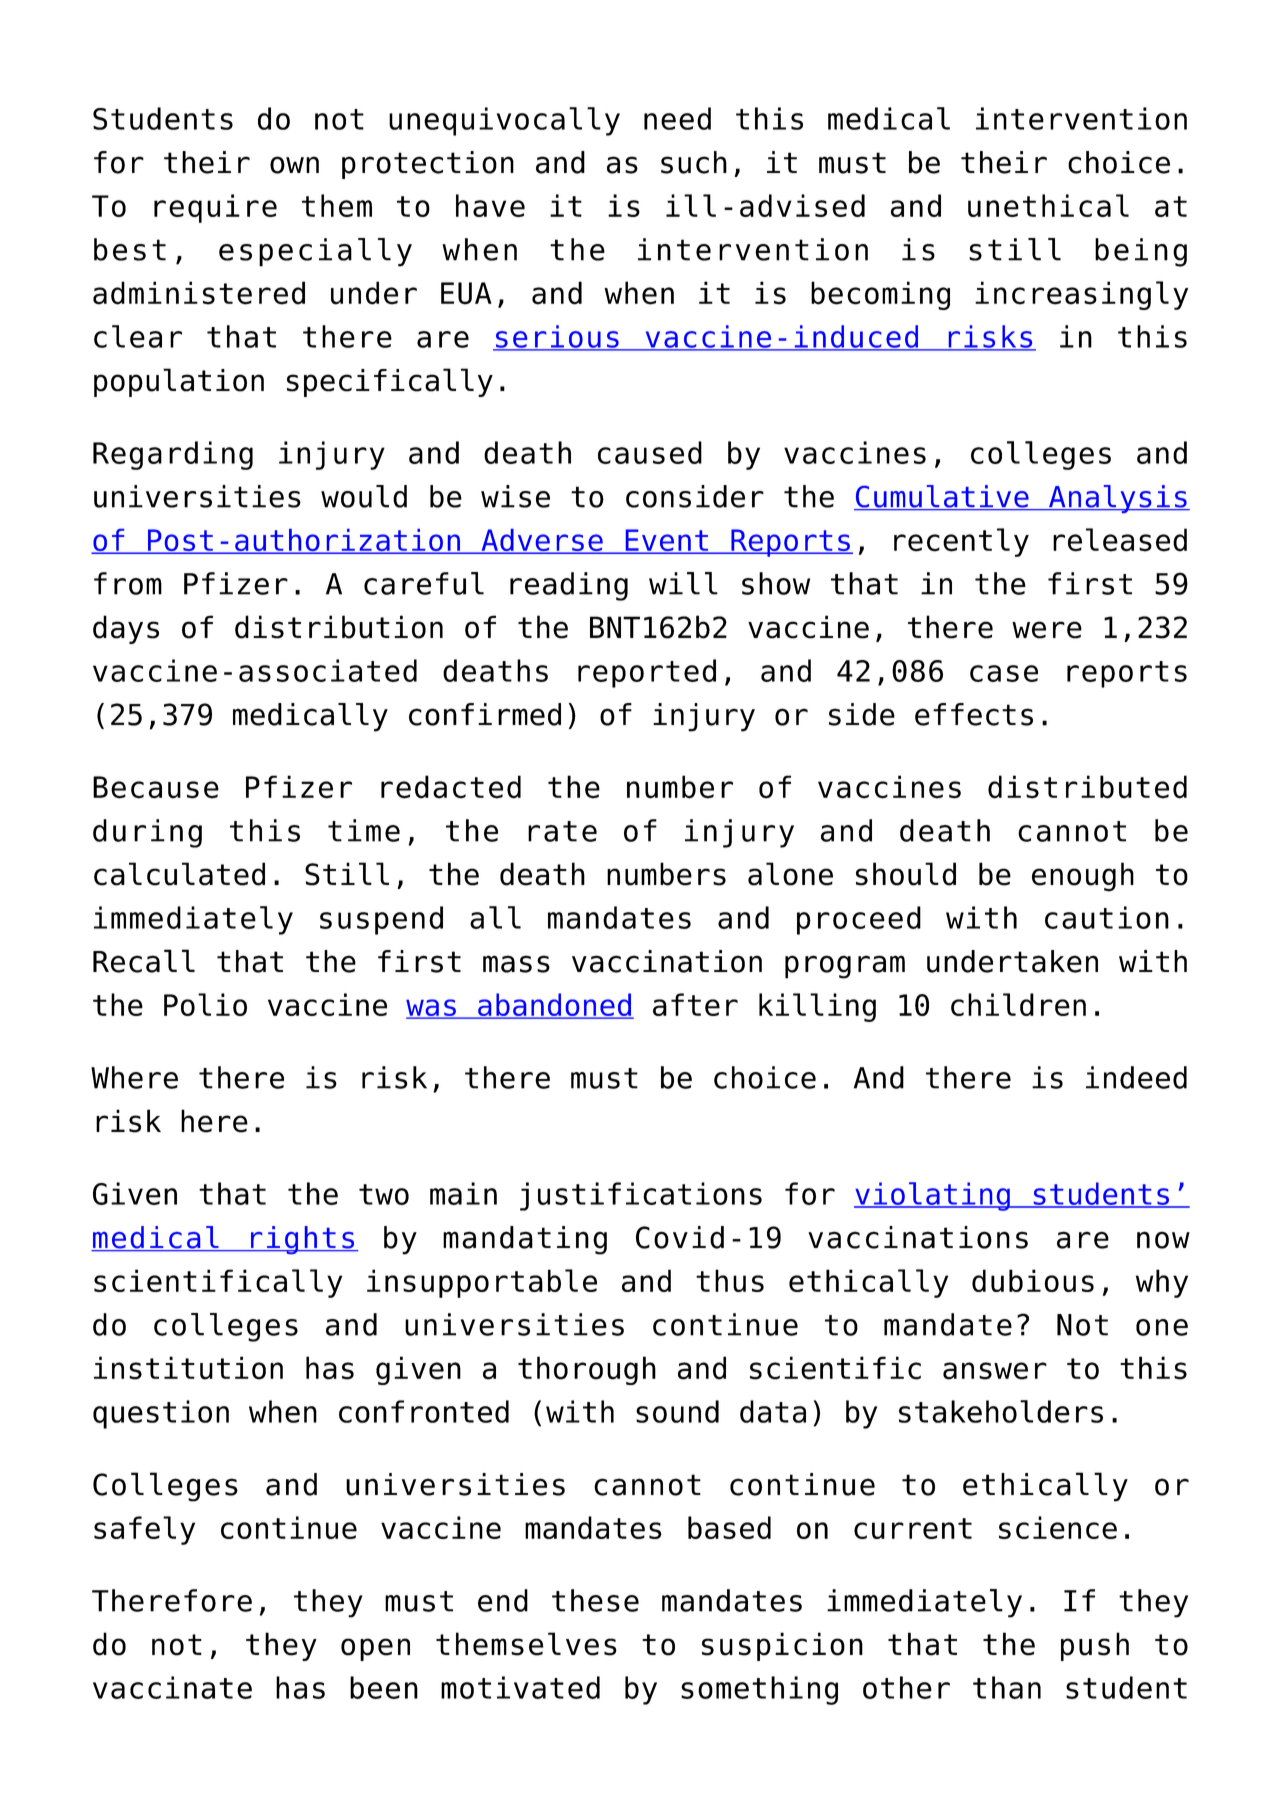 Image resolution: width=1281 pixels, height=1812 pixels. Describe the element at coordinates (562, 831) in the screenshot. I see `rate` at that location.
